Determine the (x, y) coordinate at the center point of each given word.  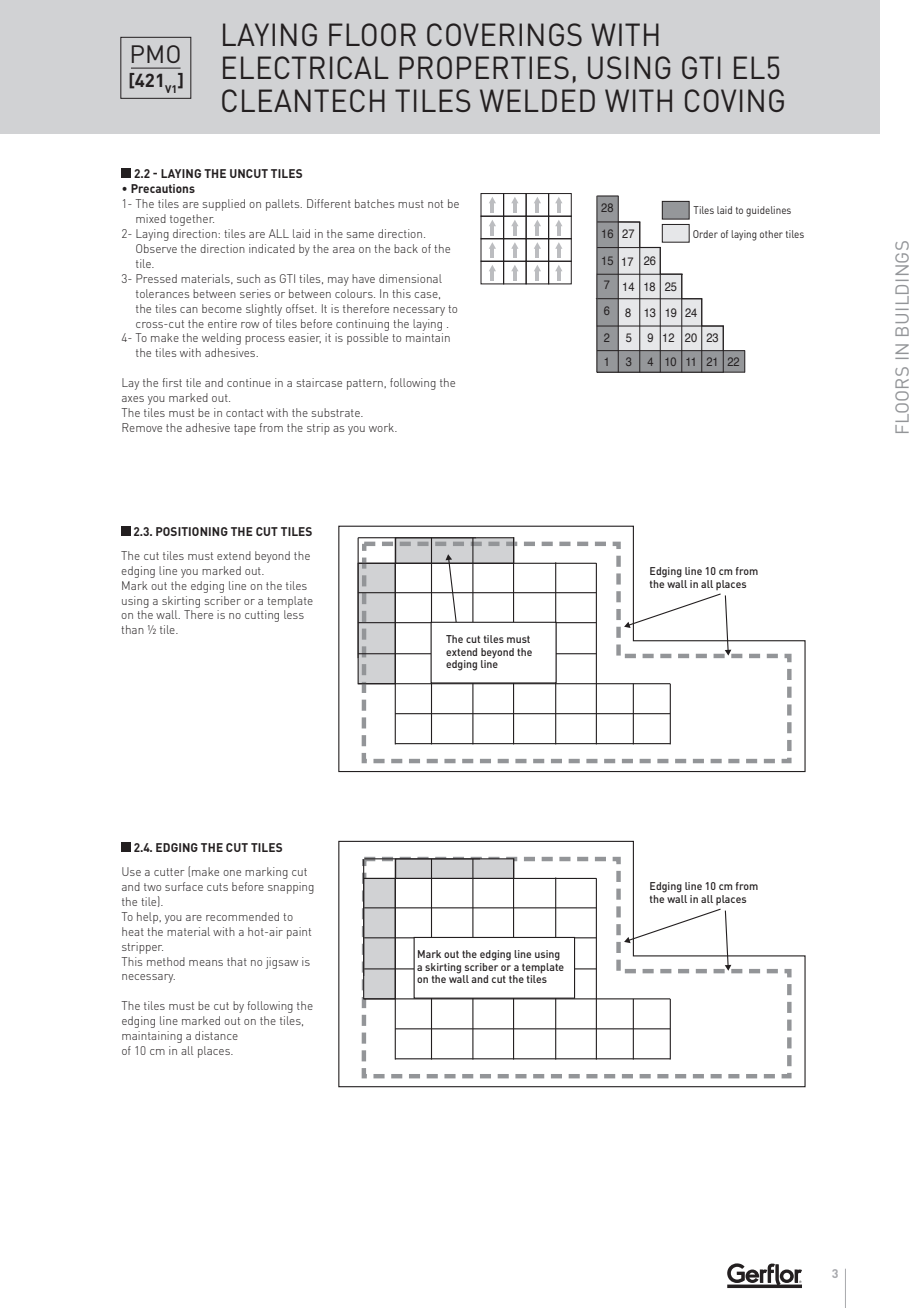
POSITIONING (192, 531)
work (382, 427)
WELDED (537, 100)
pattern (366, 384)
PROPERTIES (484, 67)
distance (216, 1035)
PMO (156, 54)
